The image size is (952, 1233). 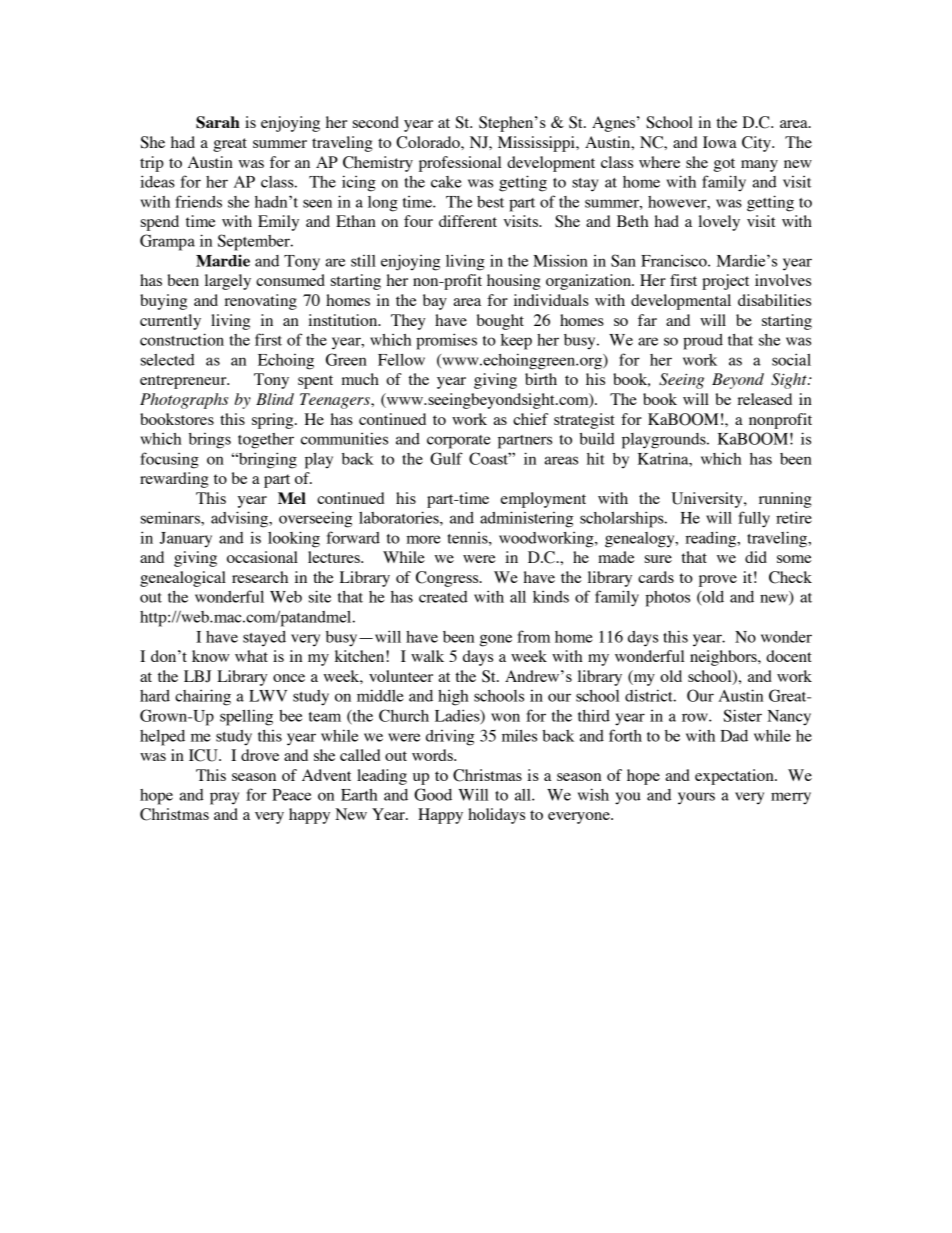 I want to click on Good, so click(x=433, y=794).
